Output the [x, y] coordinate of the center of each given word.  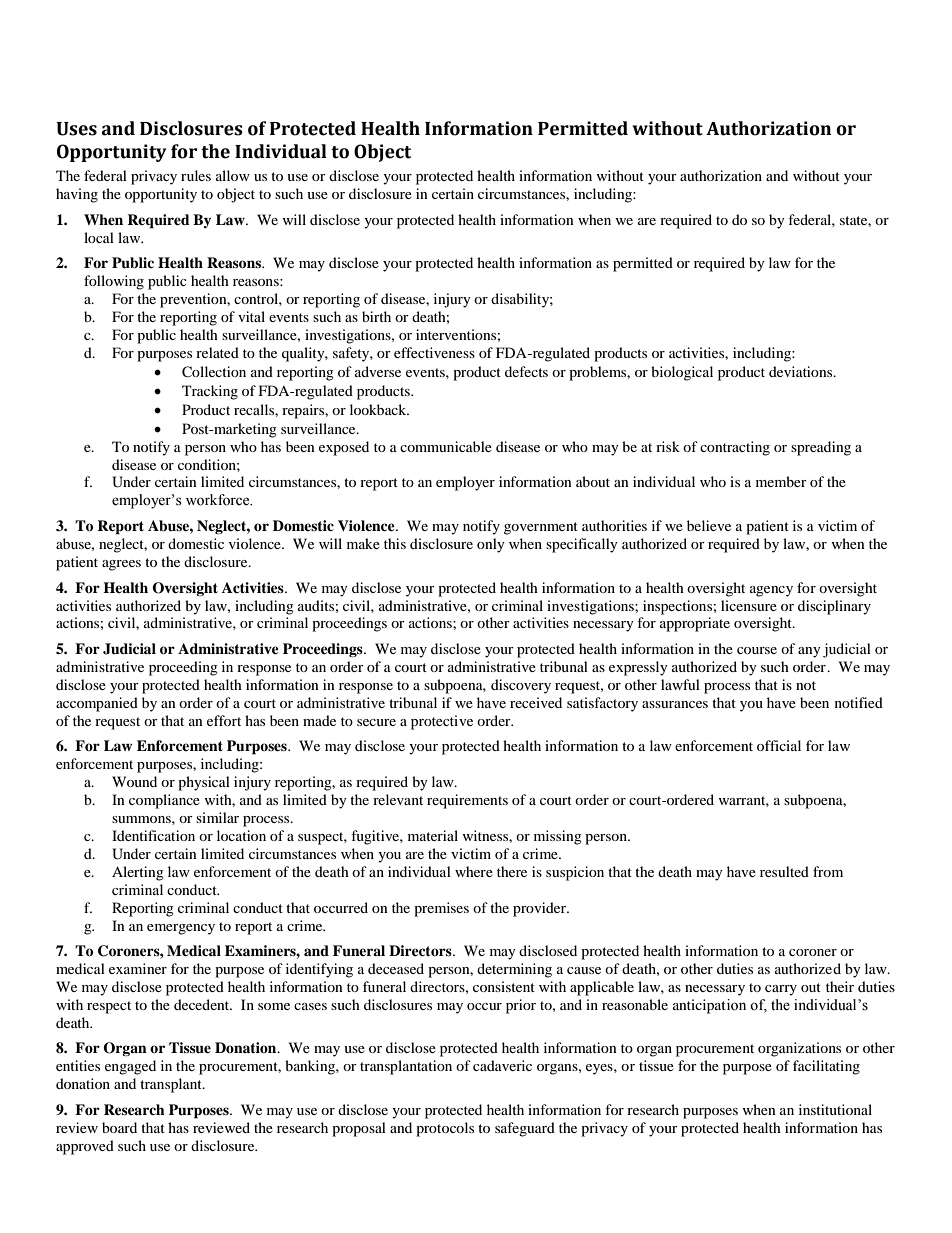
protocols [445, 1129]
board [119, 1127]
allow [233, 175]
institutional [835, 1109]
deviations [802, 371]
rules [196, 175]
